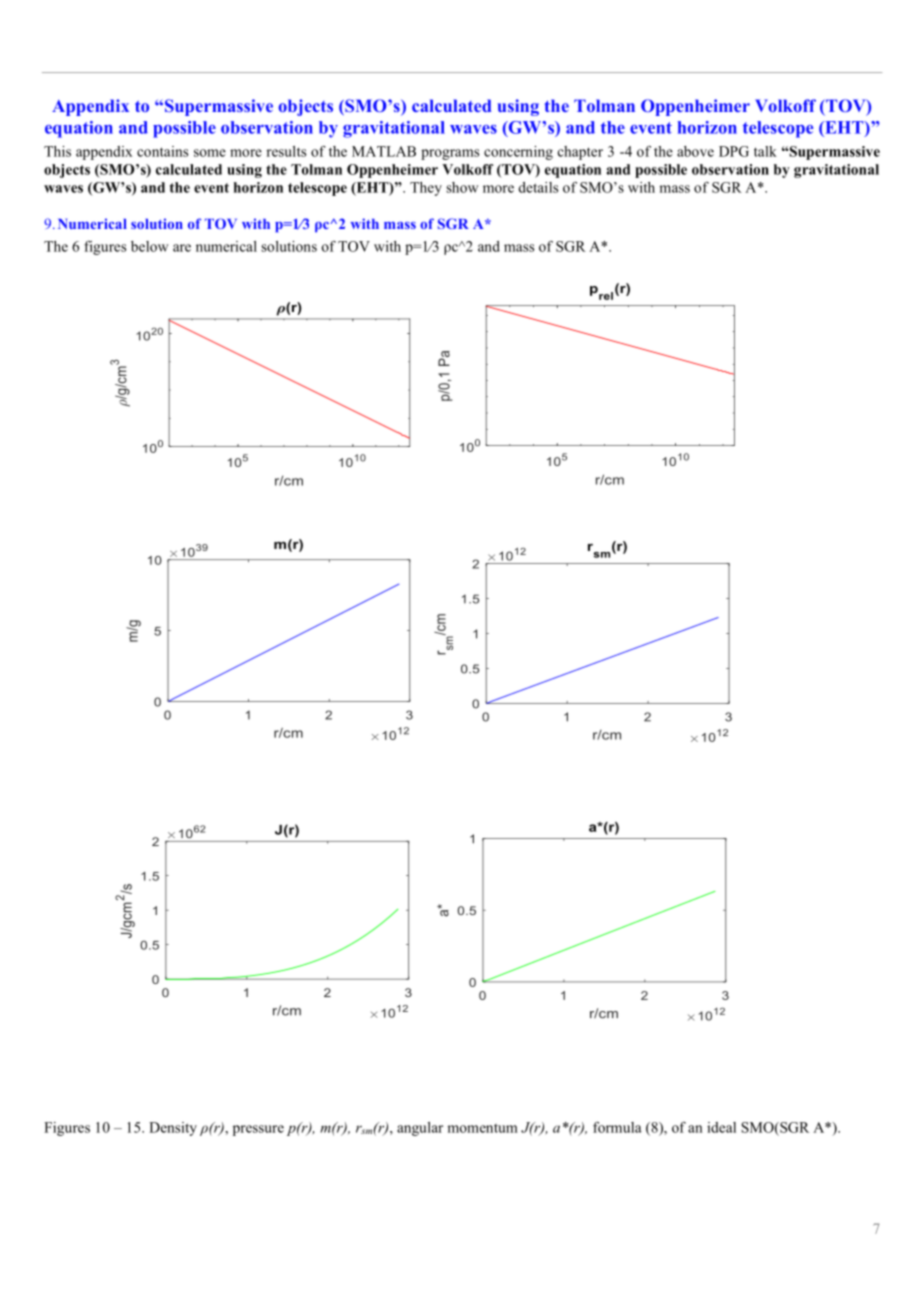 This screenshot has height=1308, width=924. I want to click on above, so click(695, 151).
